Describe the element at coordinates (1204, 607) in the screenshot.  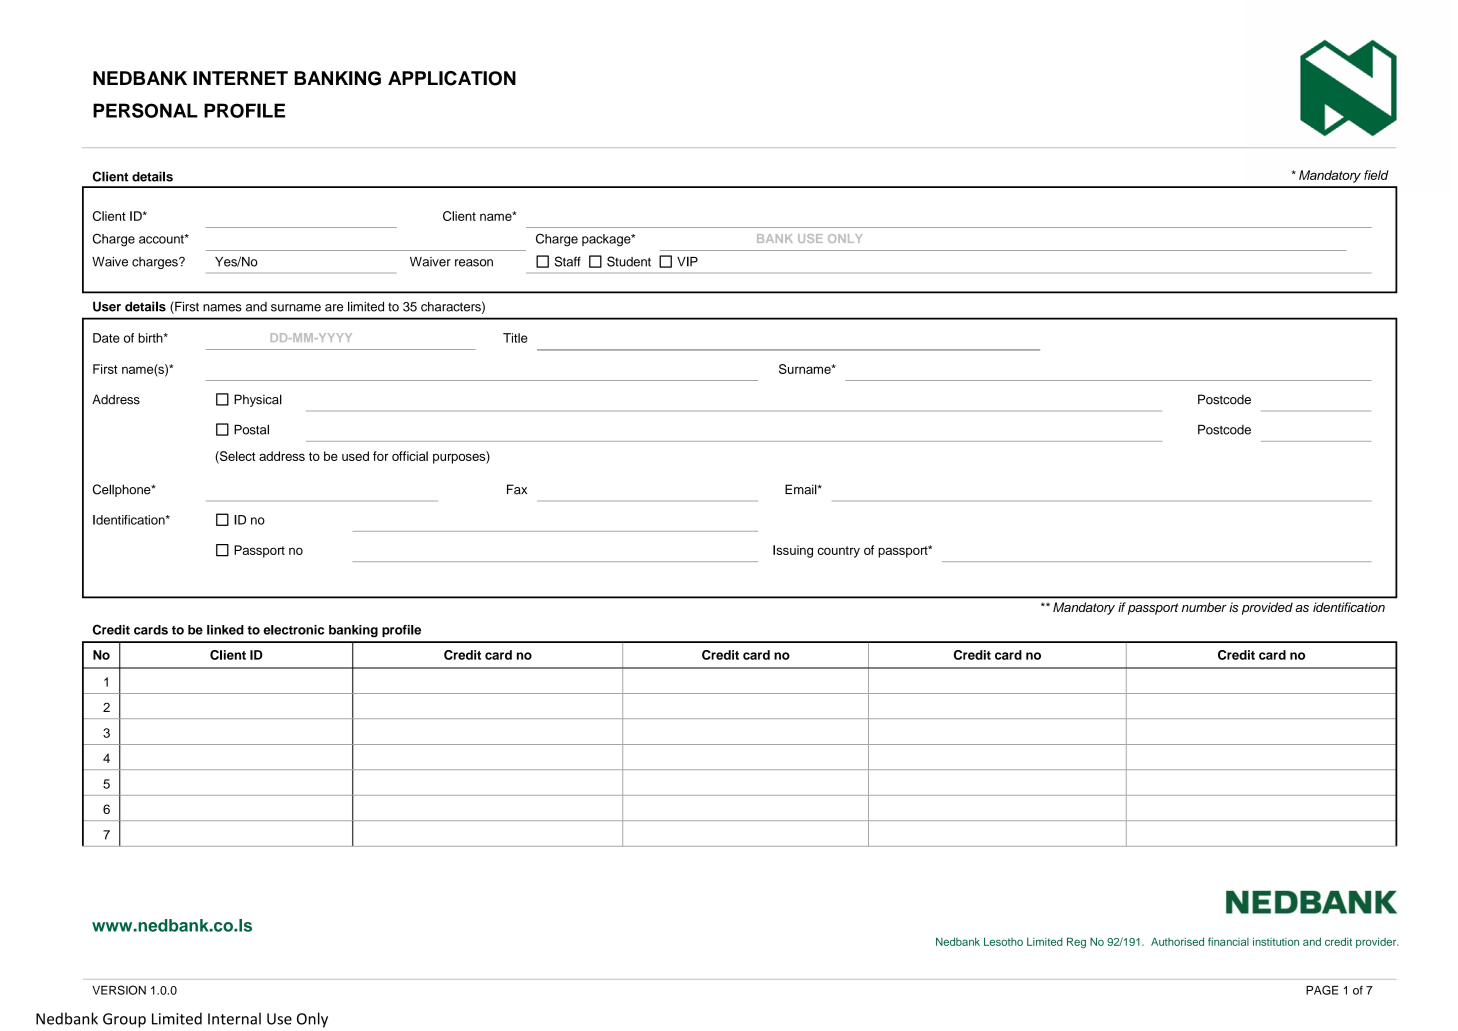
I see `number` at that location.
